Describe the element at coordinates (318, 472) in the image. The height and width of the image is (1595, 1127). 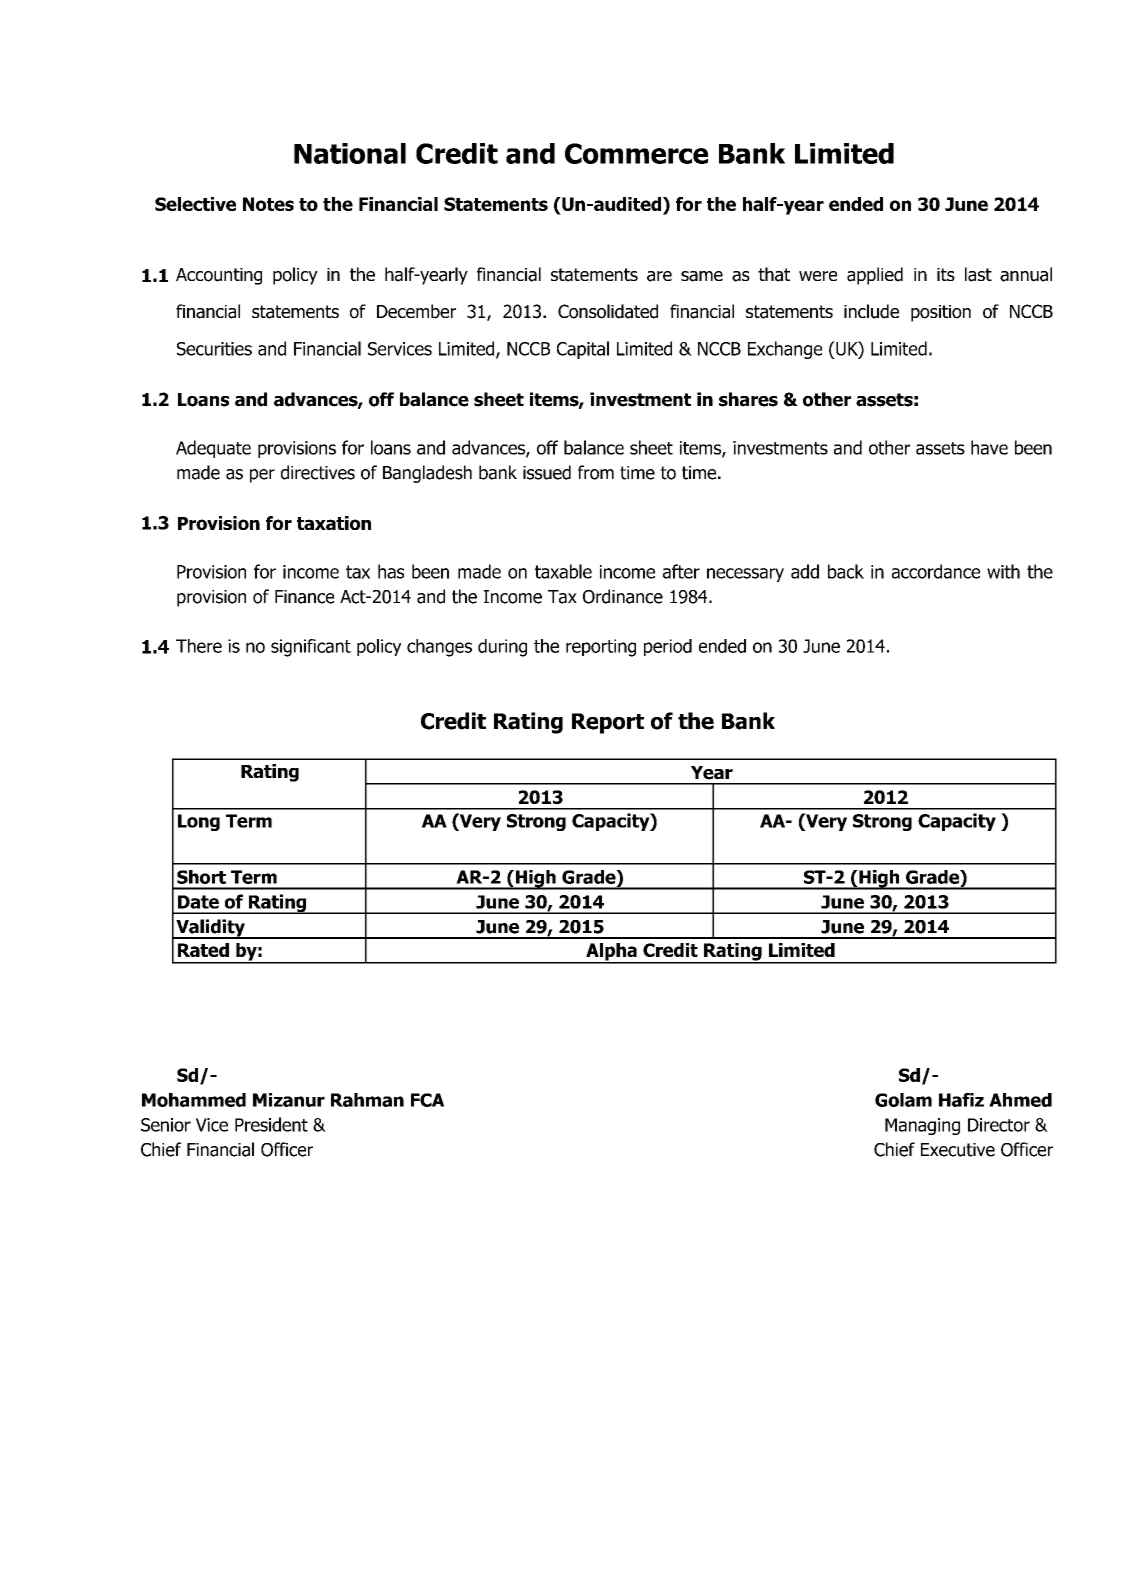
I see `directives` at that location.
